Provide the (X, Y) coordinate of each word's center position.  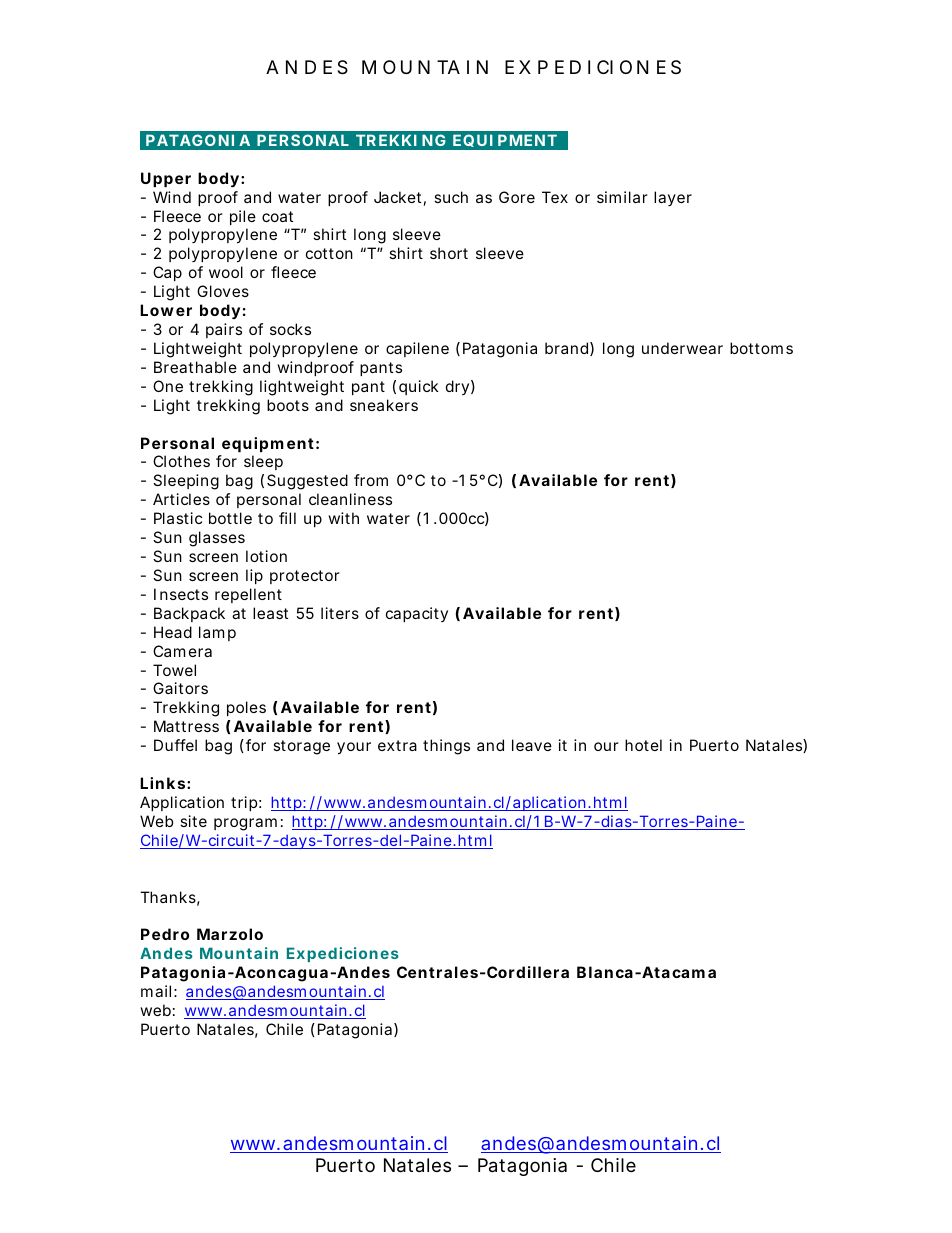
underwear (682, 348)
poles (246, 708)
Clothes (181, 461)
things (446, 747)
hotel (643, 745)
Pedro (165, 934)
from (371, 480)
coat (277, 216)
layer (673, 198)
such (451, 197)
